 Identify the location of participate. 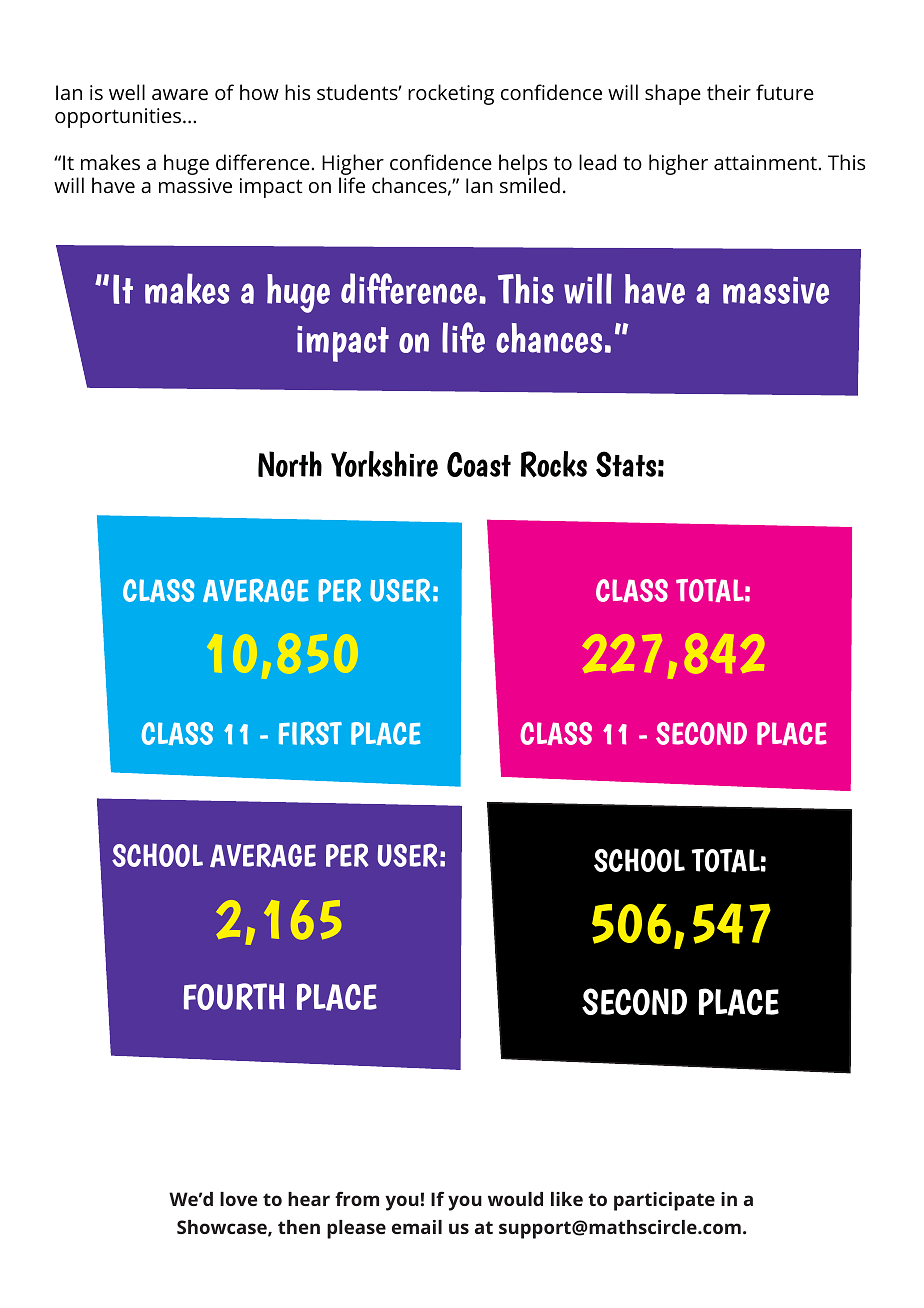
(664, 1201).
